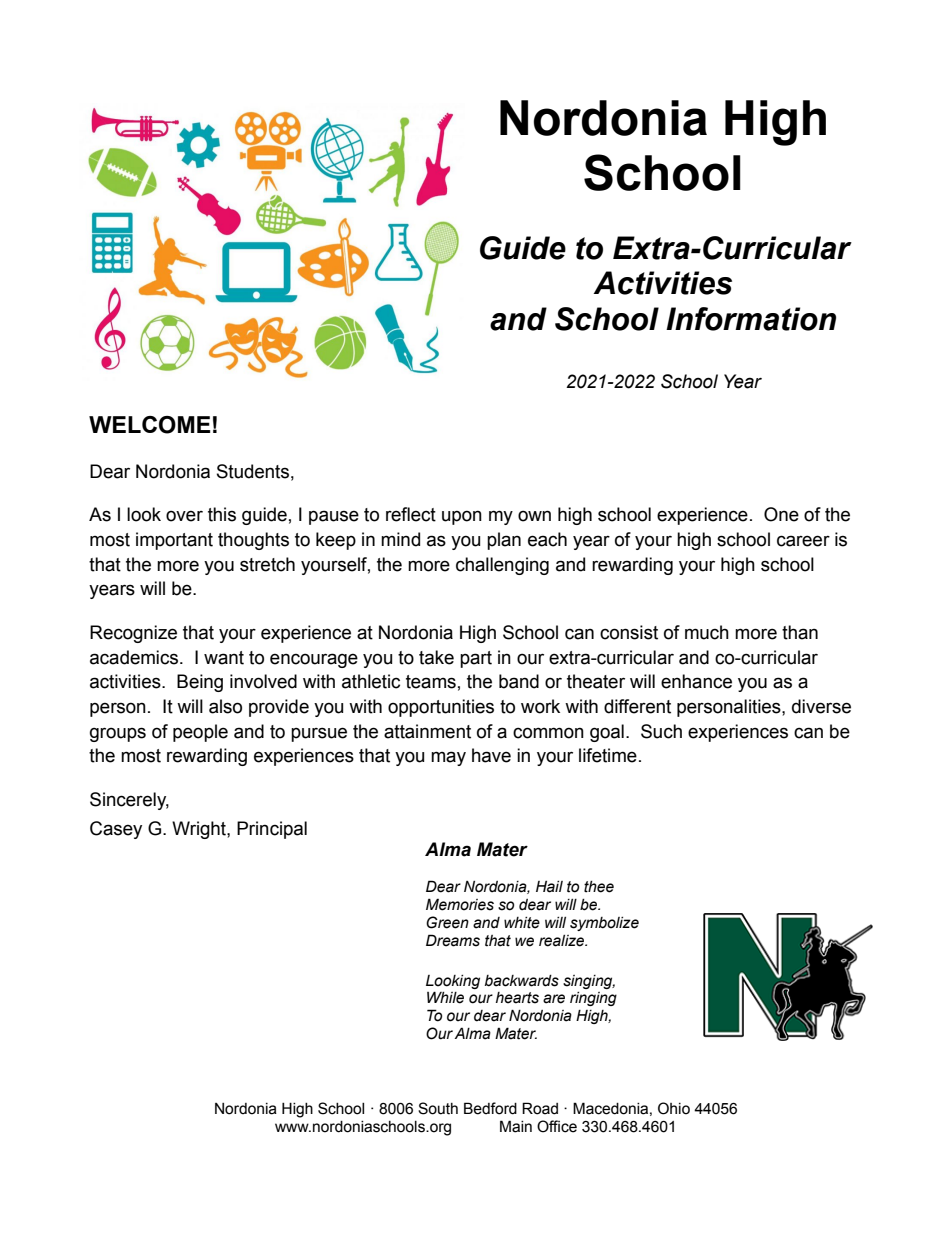  What do you see at coordinates (781, 514) in the screenshot?
I see `One` at bounding box center [781, 514].
